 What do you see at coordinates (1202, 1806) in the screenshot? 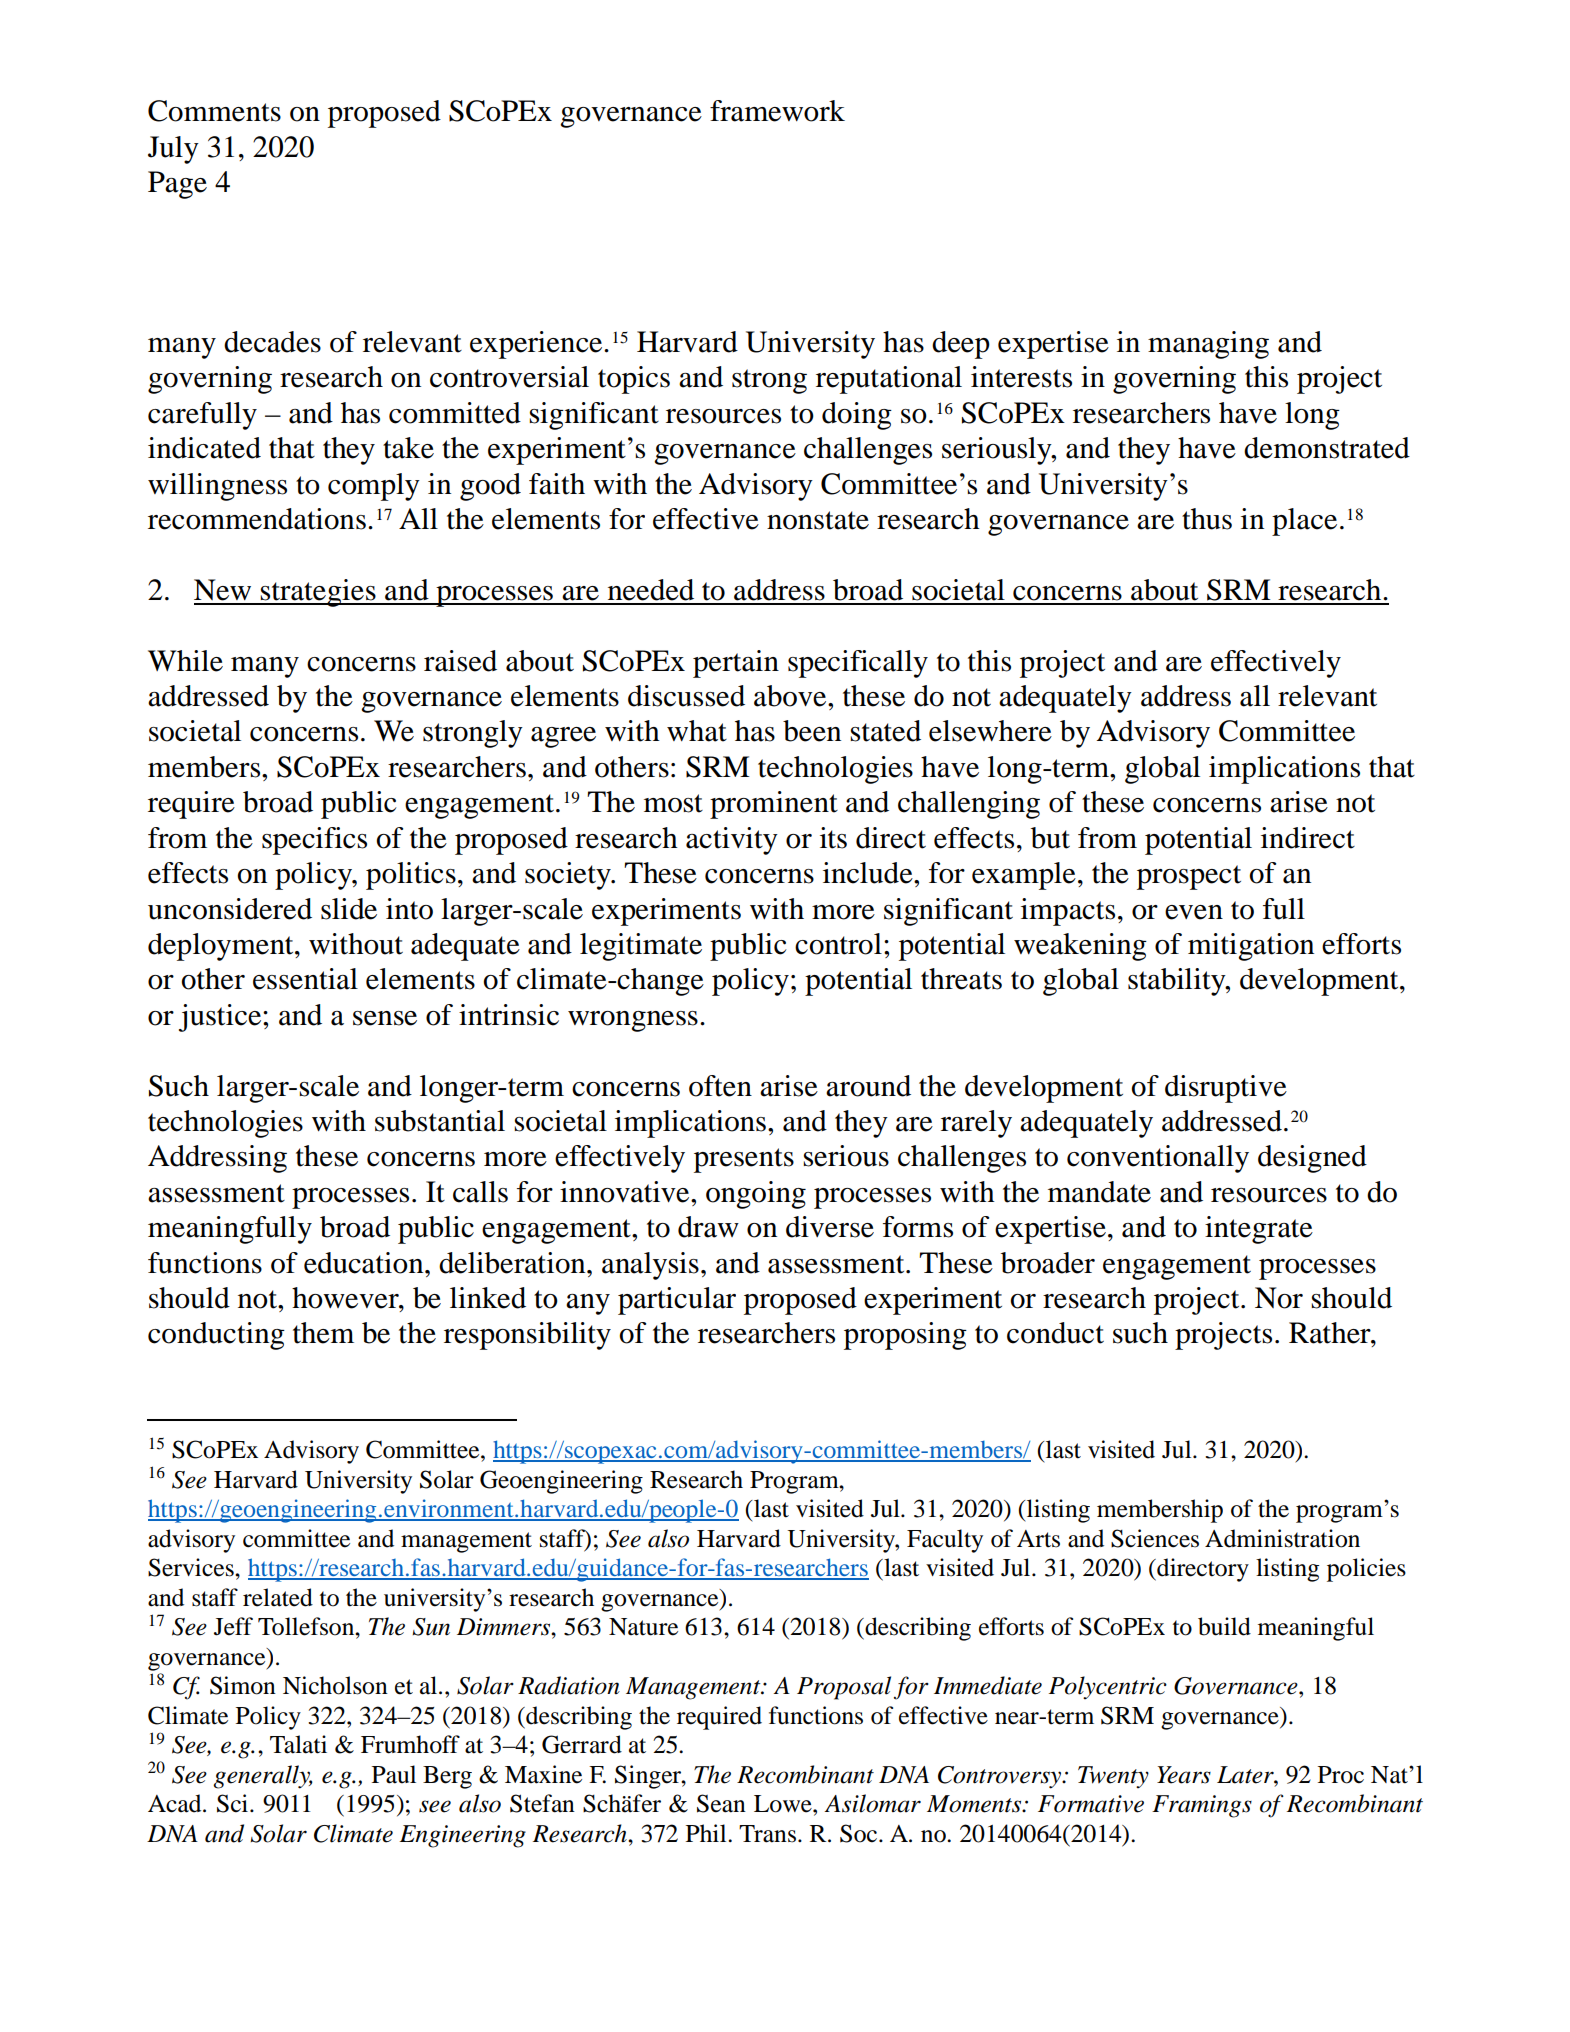
I see `Framings` at bounding box center [1202, 1806].
